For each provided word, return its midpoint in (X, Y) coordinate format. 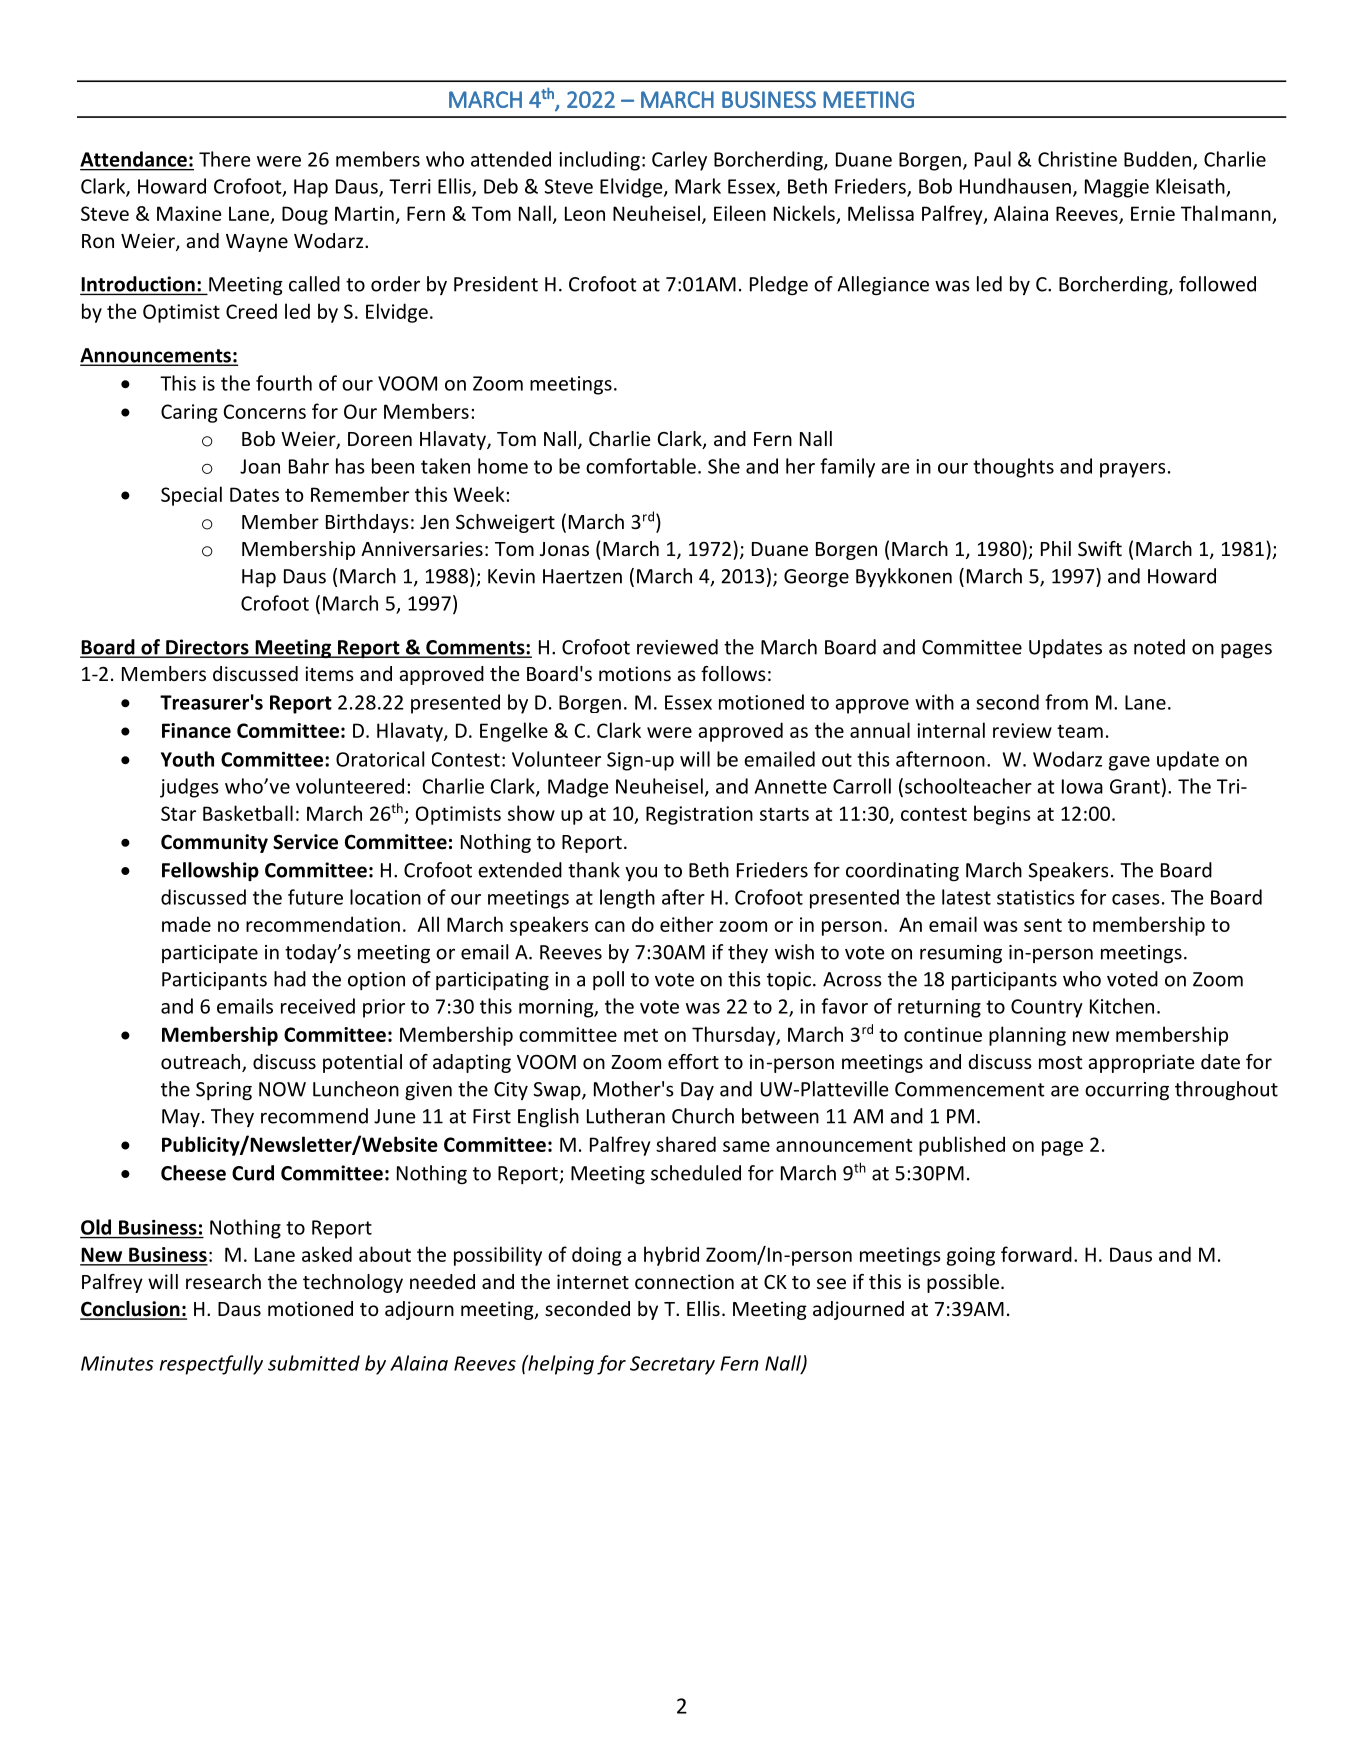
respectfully (211, 1365)
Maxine (189, 213)
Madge (578, 788)
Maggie (1117, 188)
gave (1129, 763)
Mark (698, 186)
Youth (187, 759)
